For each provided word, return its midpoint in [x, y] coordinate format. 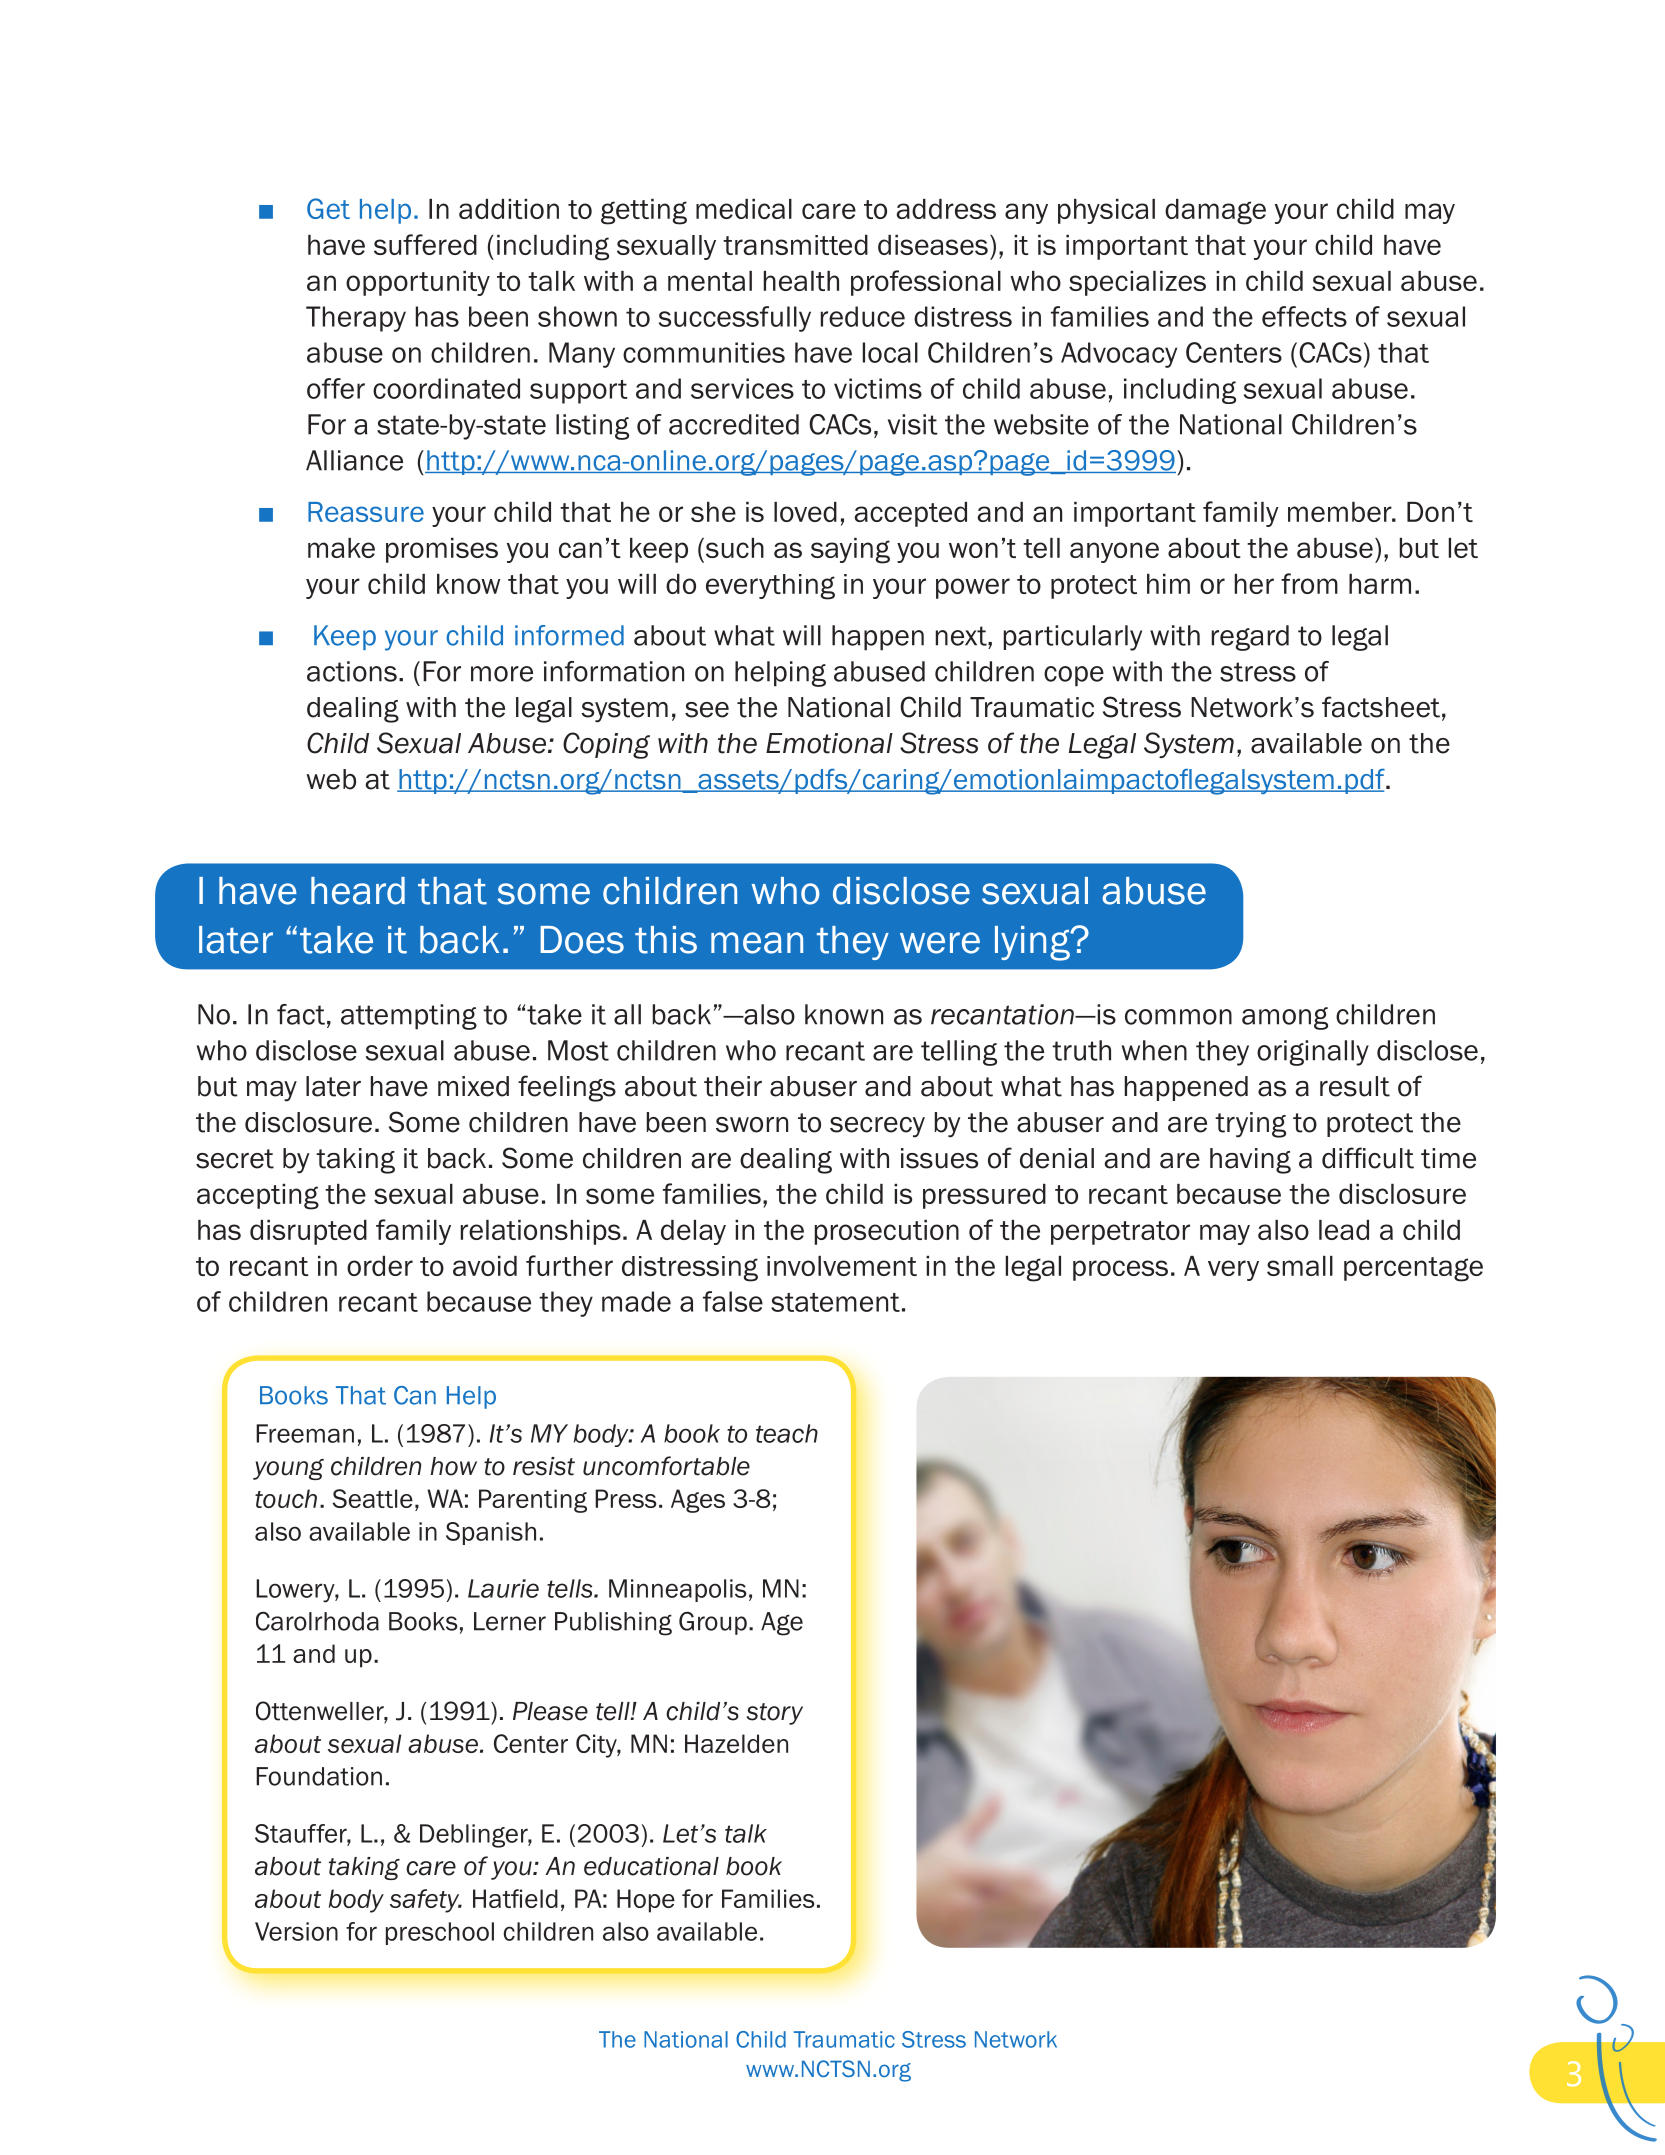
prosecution [887, 1232]
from [1309, 583]
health [801, 281]
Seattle [372, 1498]
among [1285, 1018]
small [1300, 1266]
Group [713, 1623]
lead [1344, 1230]
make [341, 548]
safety [426, 1901]
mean [757, 943]
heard [358, 891]
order [380, 1266]
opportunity [418, 283]
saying [850, 551]
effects [1304, 316]
